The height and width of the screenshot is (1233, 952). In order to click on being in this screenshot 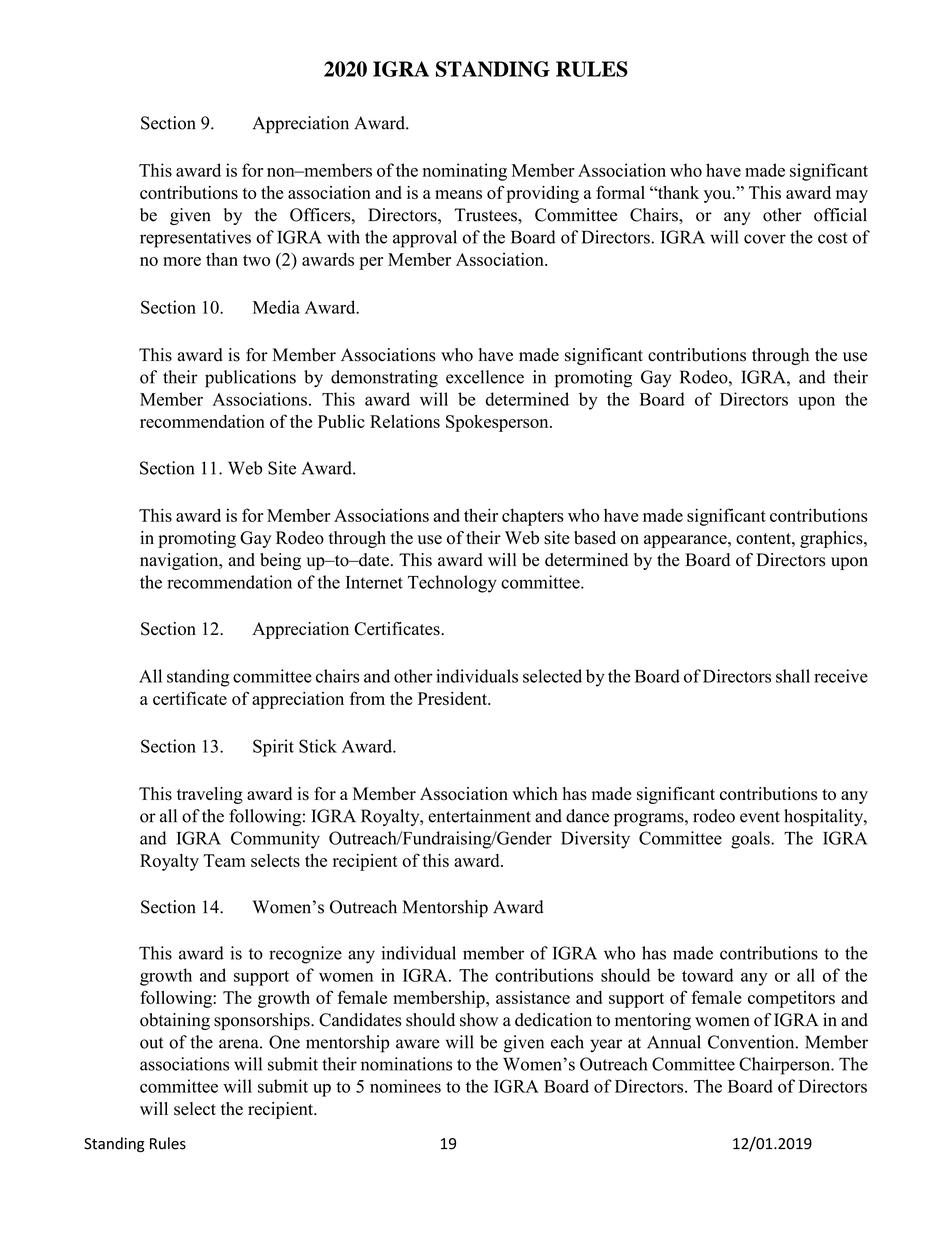, I will do `click(280, 561)`.
